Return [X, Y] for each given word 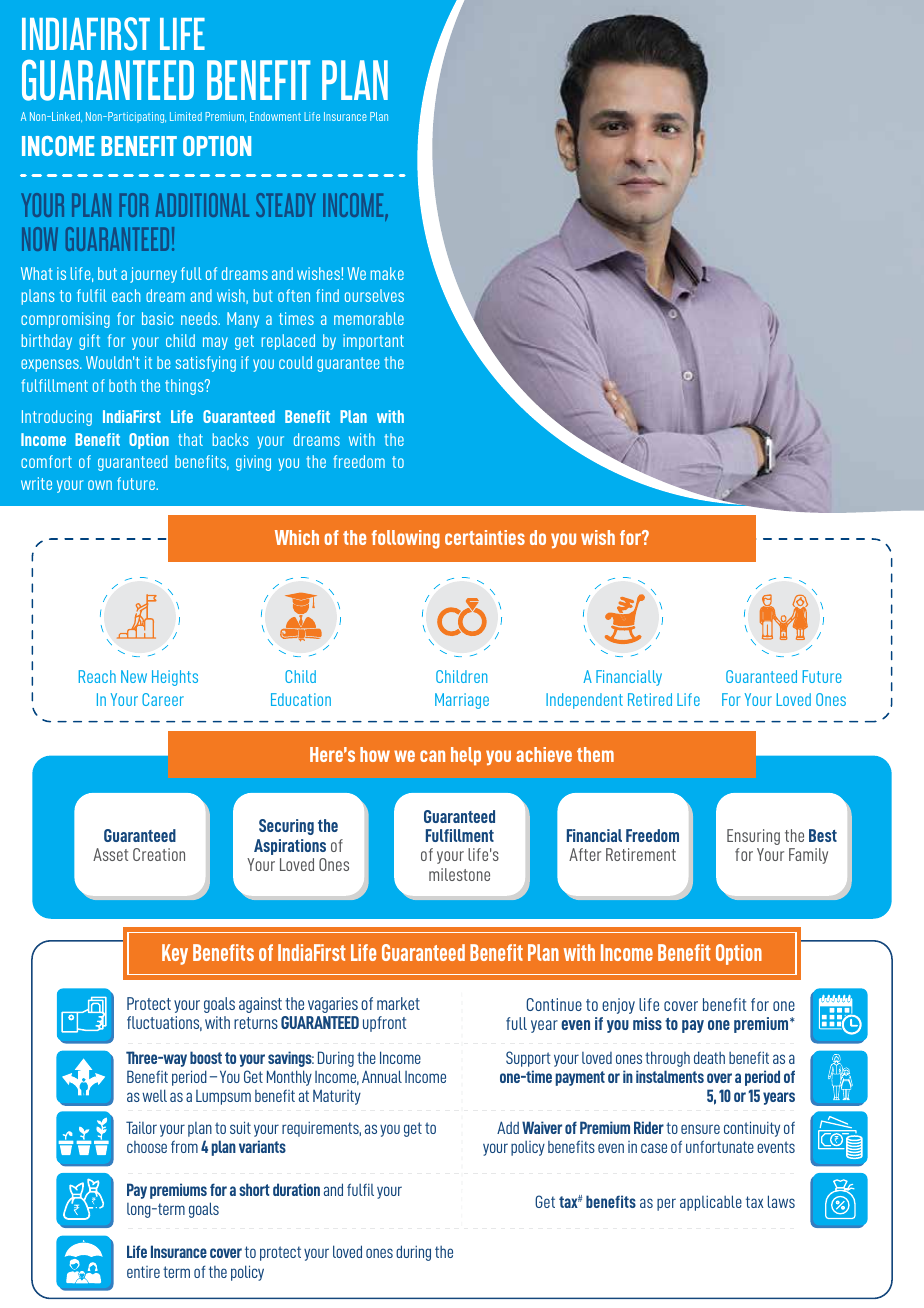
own [100, 485]
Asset [110, 854]
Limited [186, 116]
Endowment [275, 116]
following [405, 539]
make [387, 273]
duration [296, 1189]
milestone [459, 874]
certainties [485, 537]
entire [143, 1272]
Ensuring [753, 837]
